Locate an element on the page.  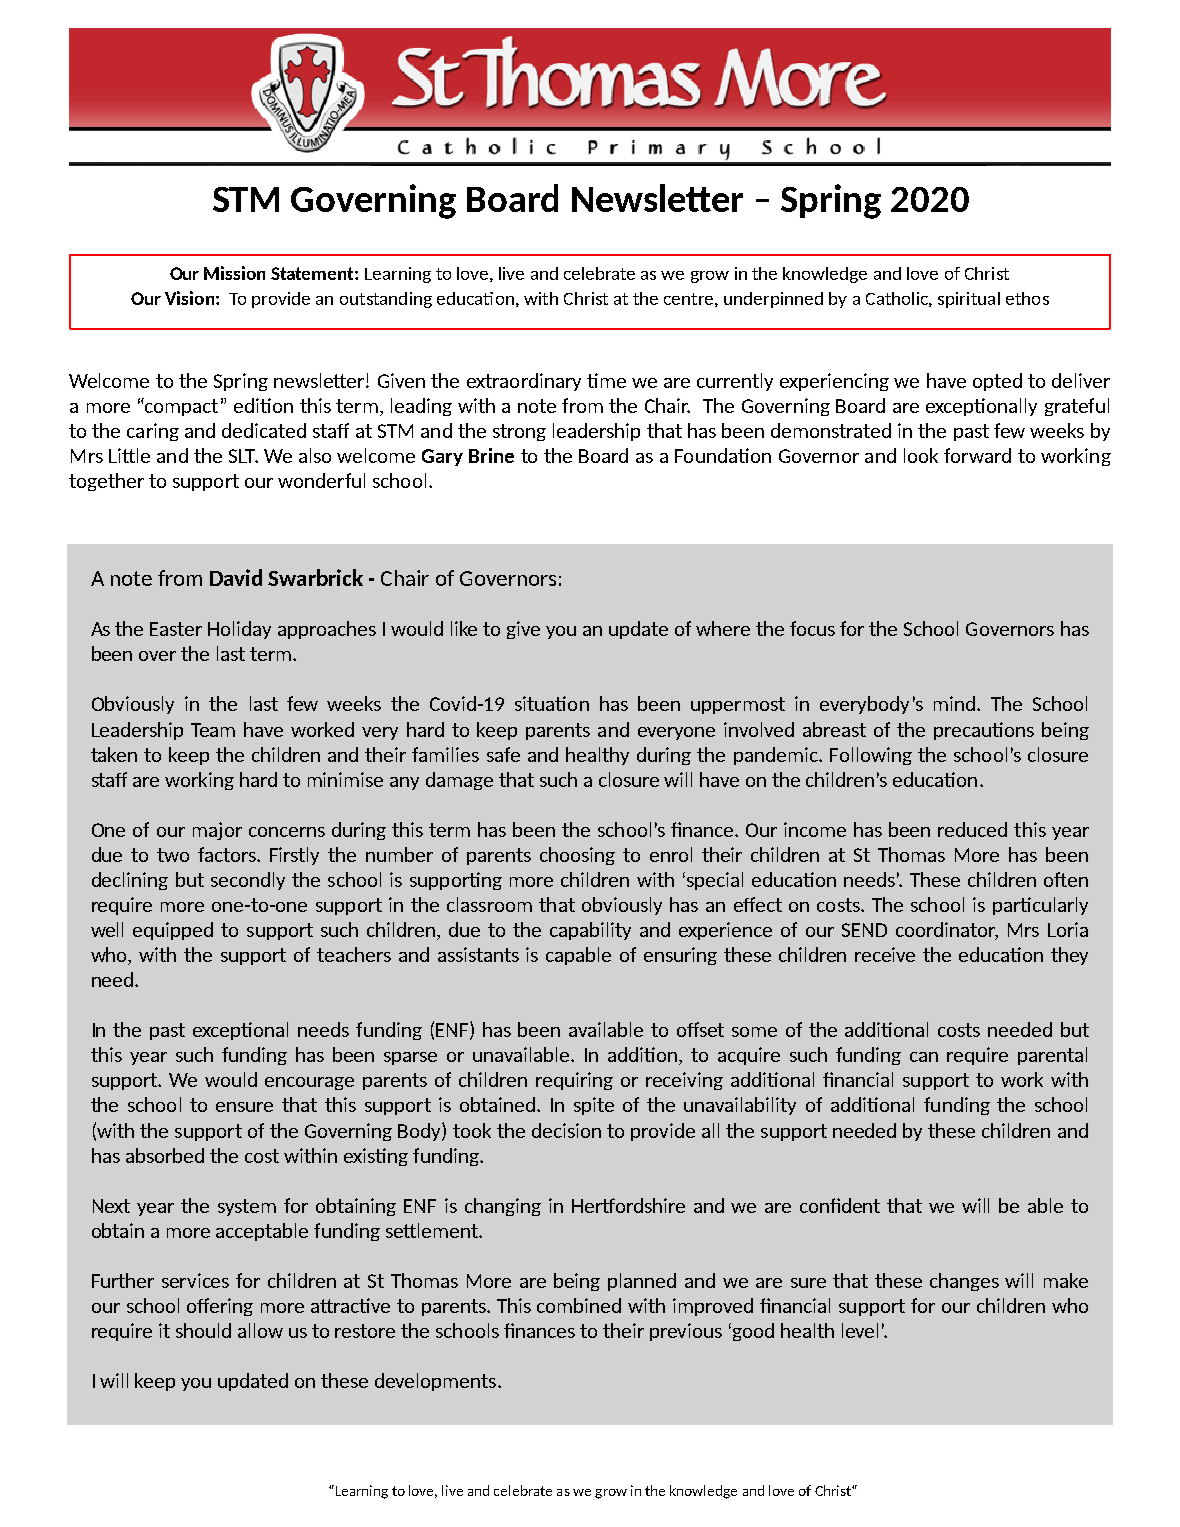
should is located at coordinates (203, 1330).
